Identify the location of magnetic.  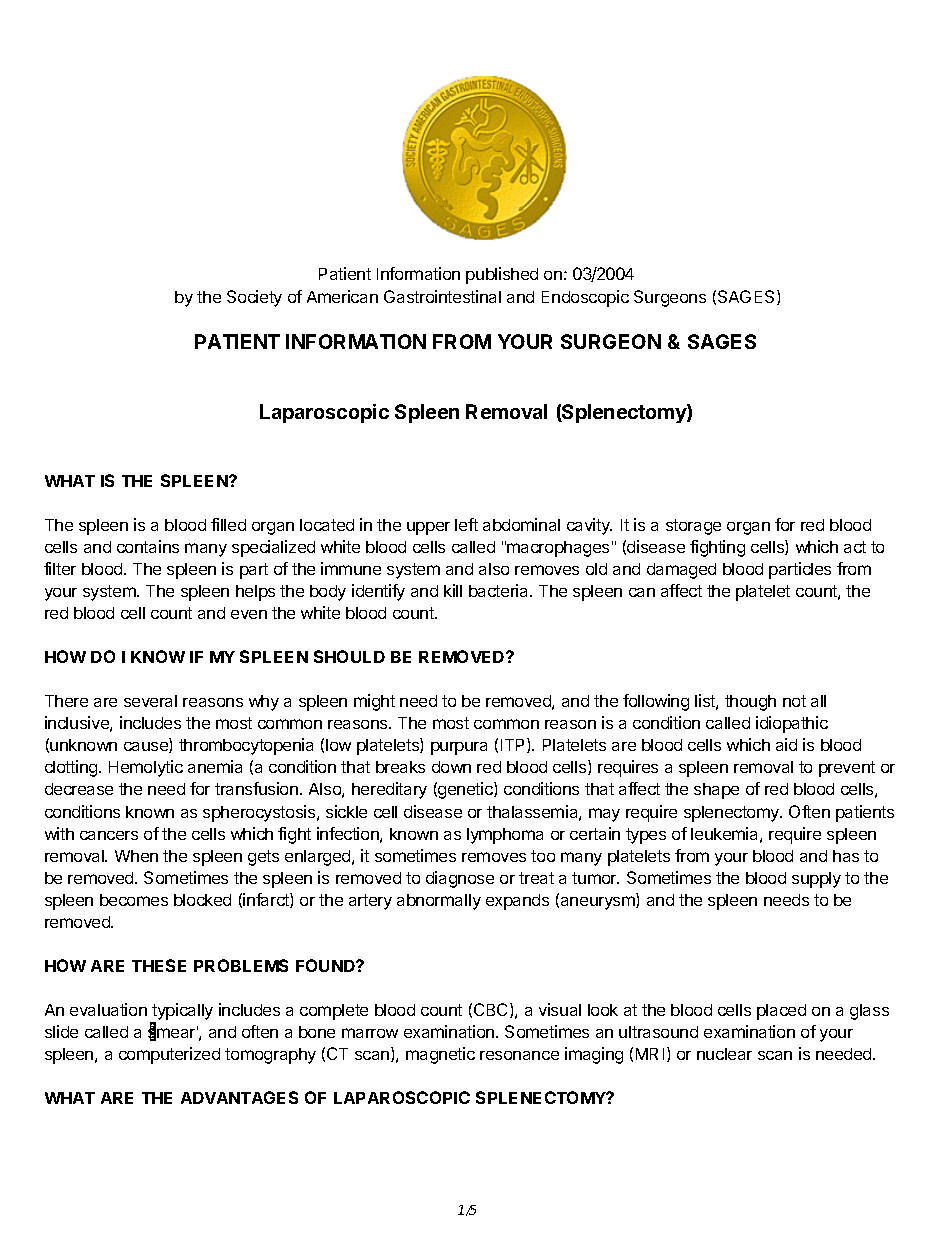
(440, 1055).
